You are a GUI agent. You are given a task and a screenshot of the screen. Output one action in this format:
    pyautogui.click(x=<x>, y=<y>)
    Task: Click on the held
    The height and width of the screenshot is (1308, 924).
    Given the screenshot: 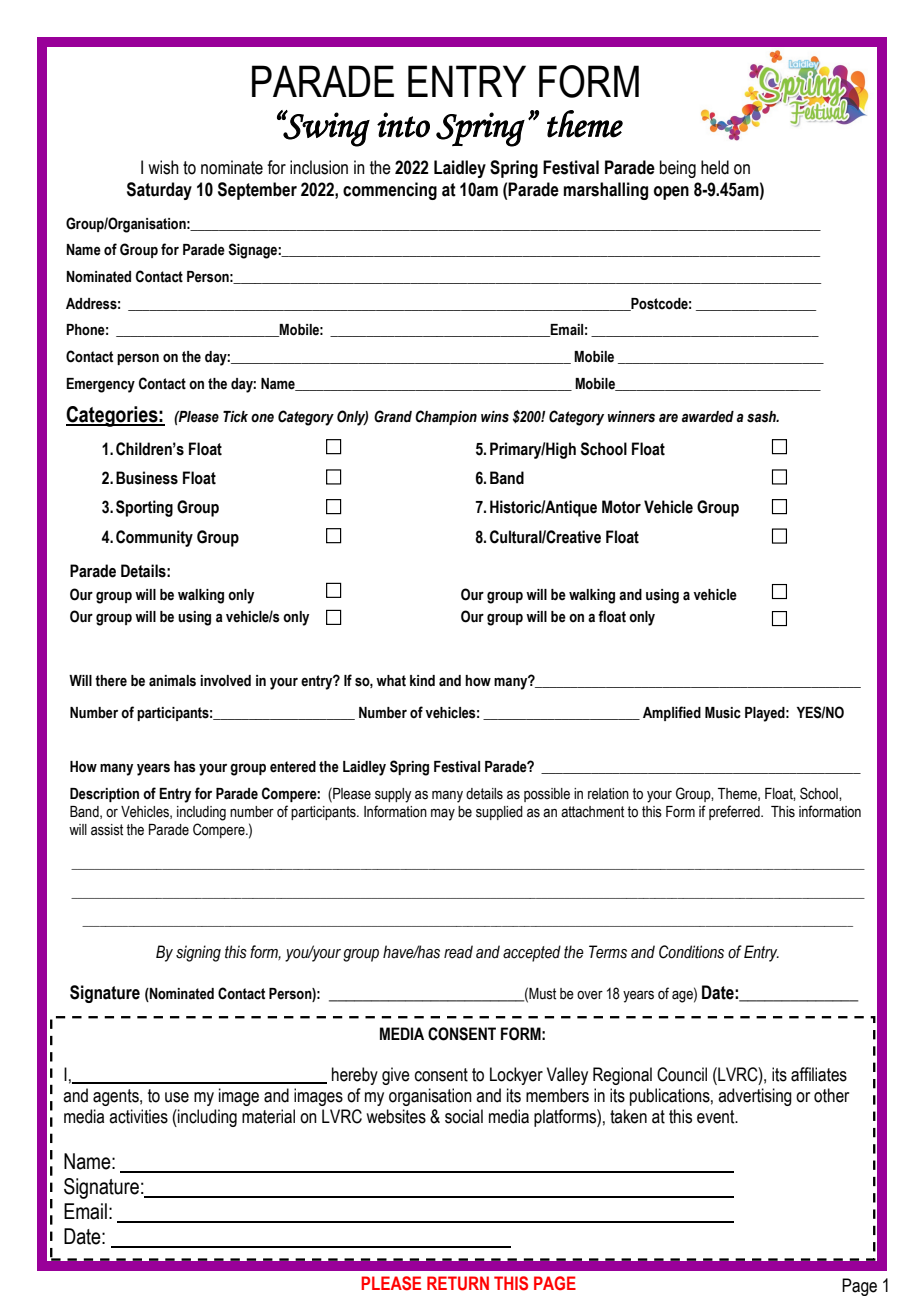 What is the action you would take?
    pyautogui.click(x=715, y=167)
